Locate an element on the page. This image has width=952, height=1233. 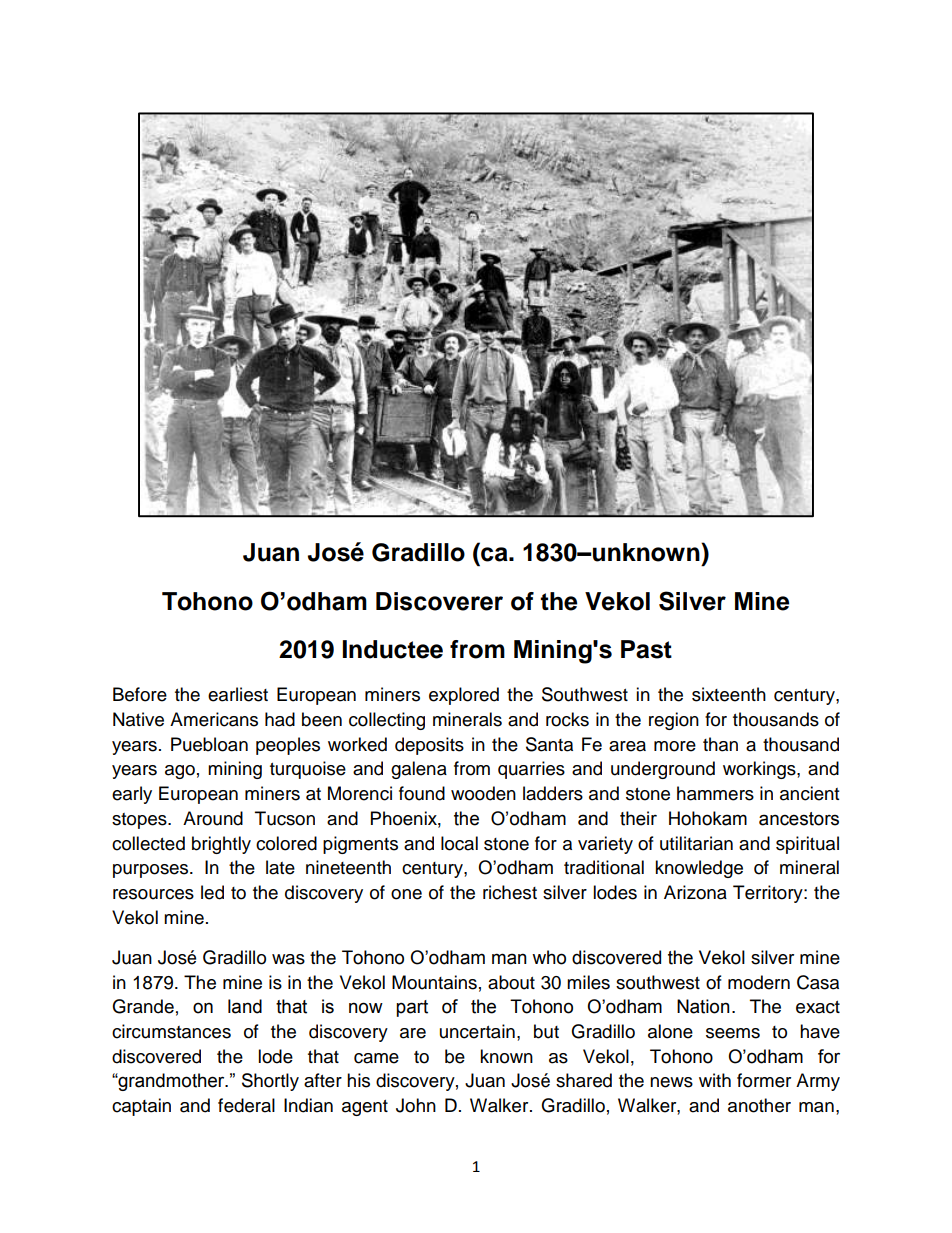
local is located at coordinates (459, 843).
